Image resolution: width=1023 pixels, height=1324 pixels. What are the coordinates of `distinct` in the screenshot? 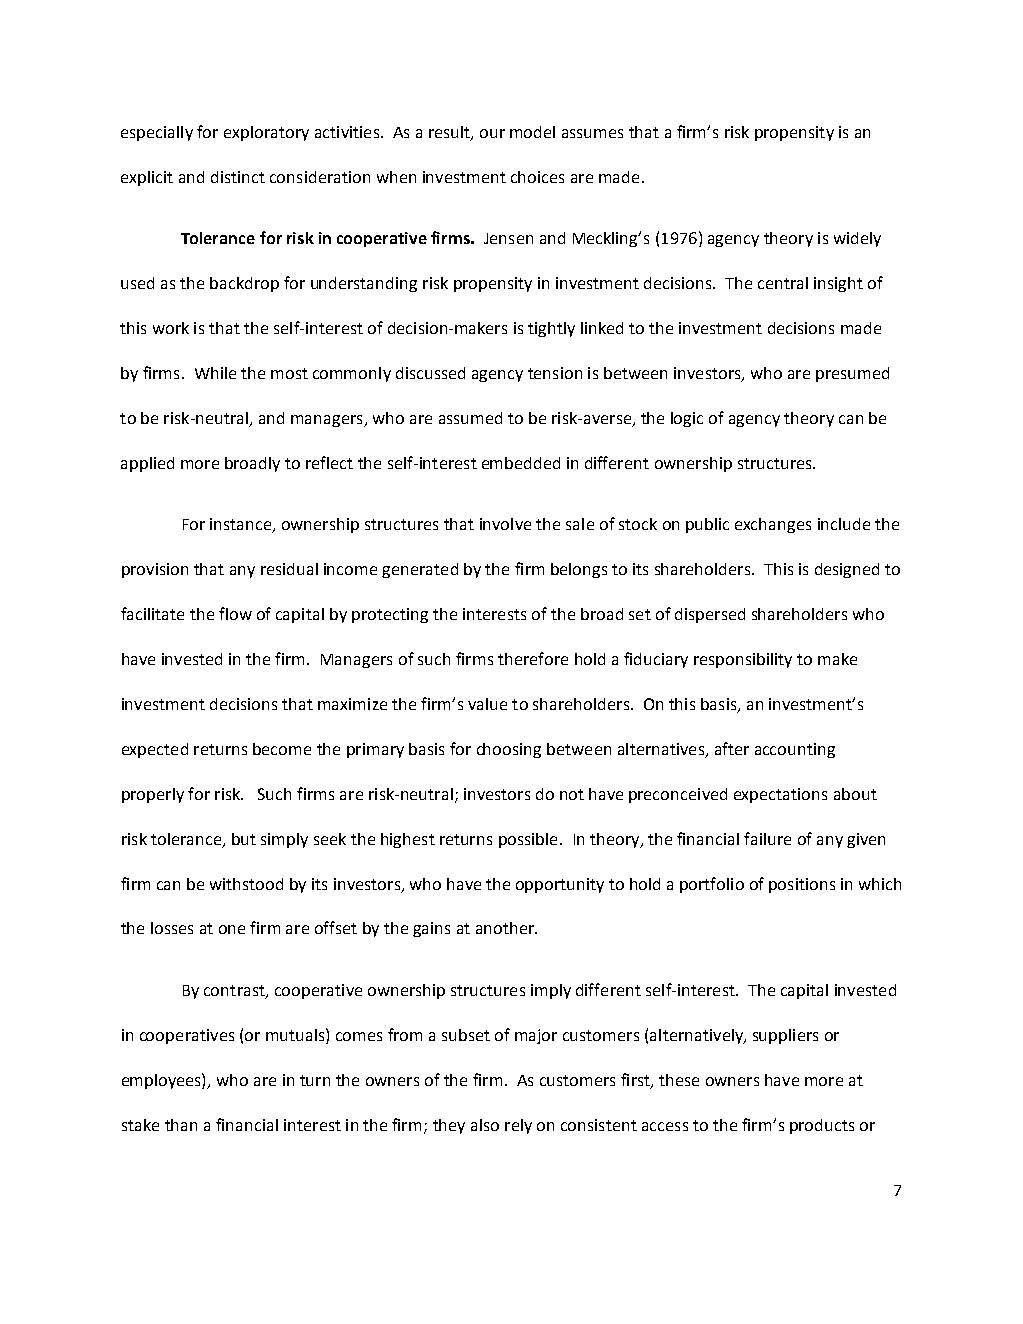 It's located at (238, 177).
